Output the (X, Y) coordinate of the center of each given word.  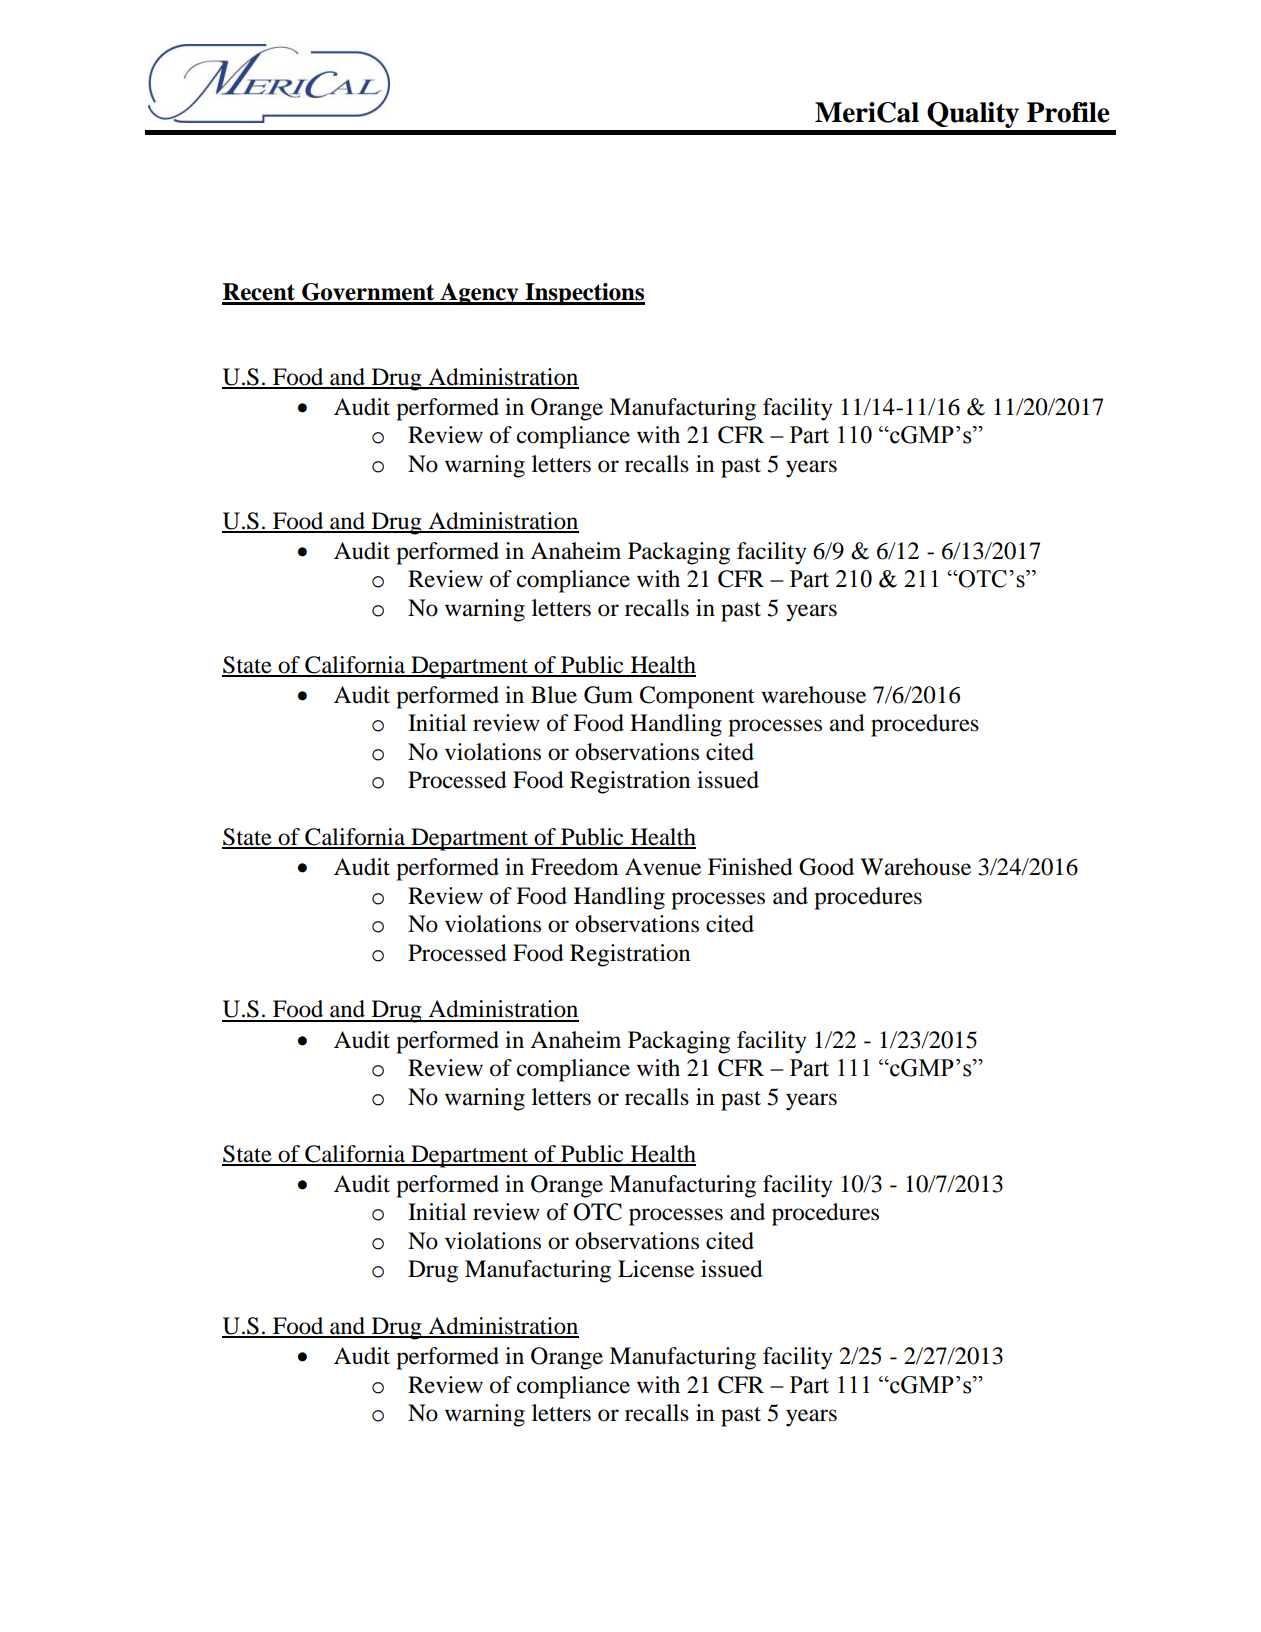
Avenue (663, 867)
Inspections (584, 294)
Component (697, 697)
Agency (479, 294)
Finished (750, 867)
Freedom (575, 867)
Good (826, 867)
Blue (554, 695)
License (656, 1269)
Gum (608, 695)
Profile (1068, 112)
